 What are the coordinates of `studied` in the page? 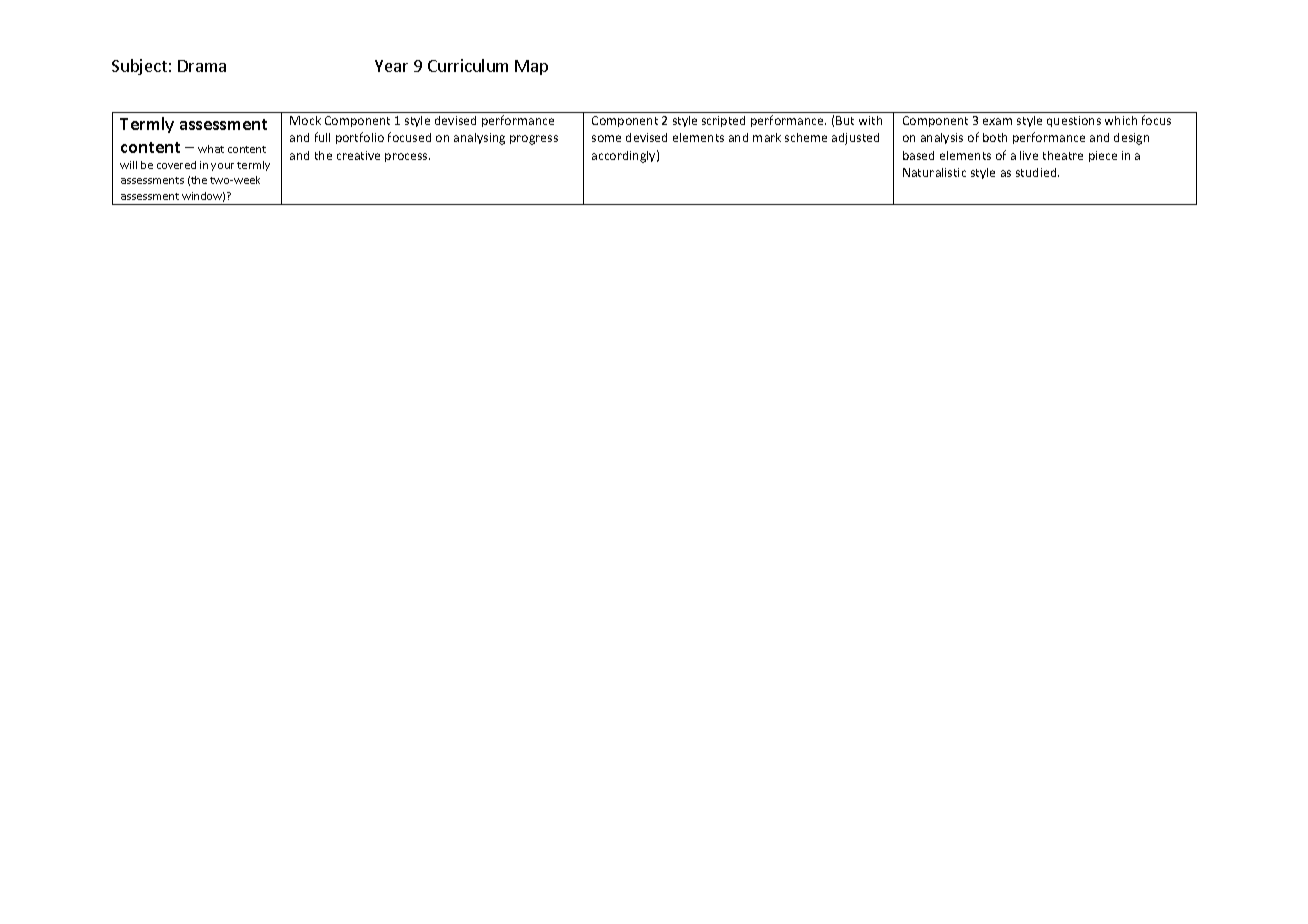 It's located at (1037, 172).
